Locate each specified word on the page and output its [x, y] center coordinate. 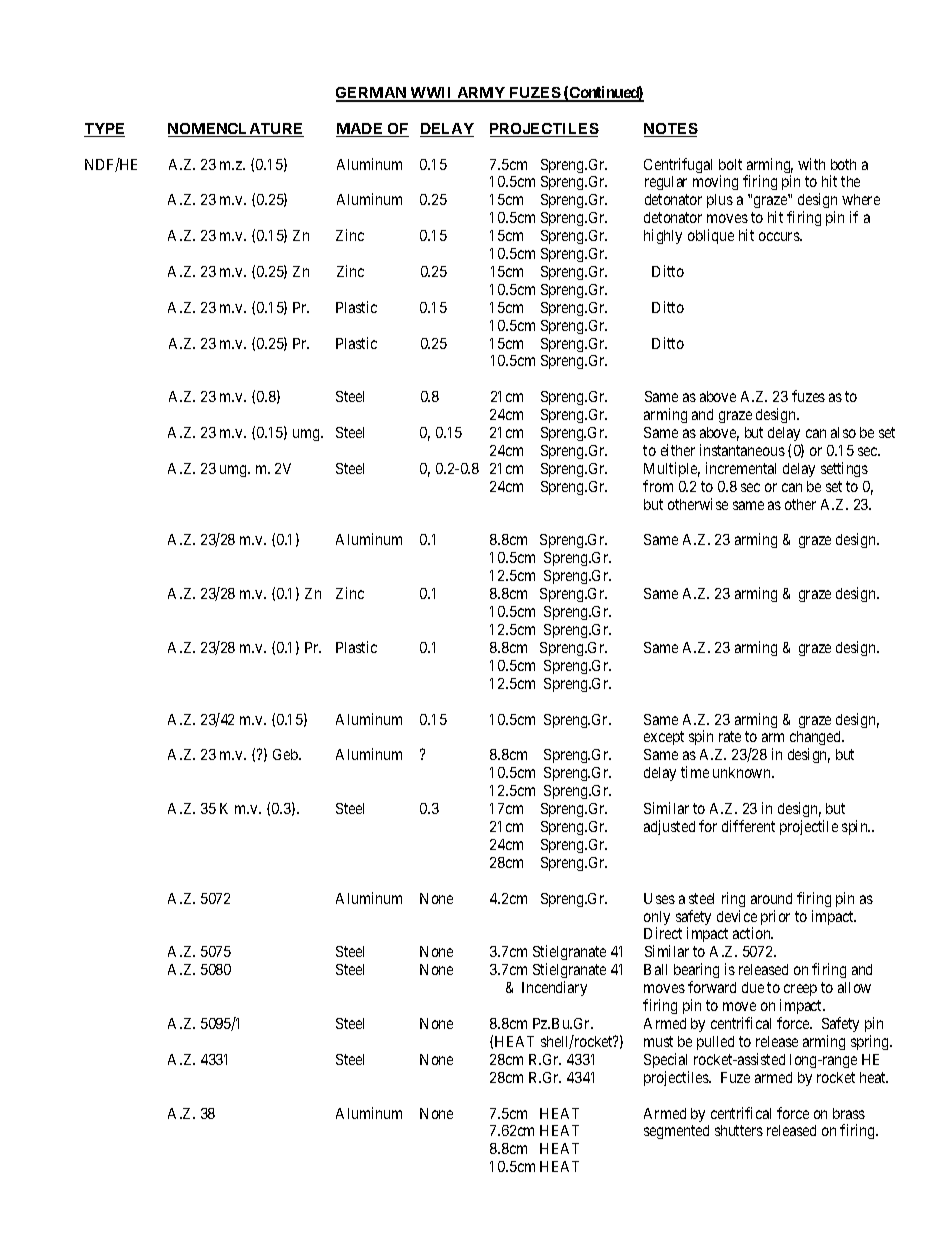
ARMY [481, 94]
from [658, 486]
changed [817, 740]
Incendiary [554, 988]
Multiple [672, 469]
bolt [730, 164]
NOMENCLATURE [236, 130]
